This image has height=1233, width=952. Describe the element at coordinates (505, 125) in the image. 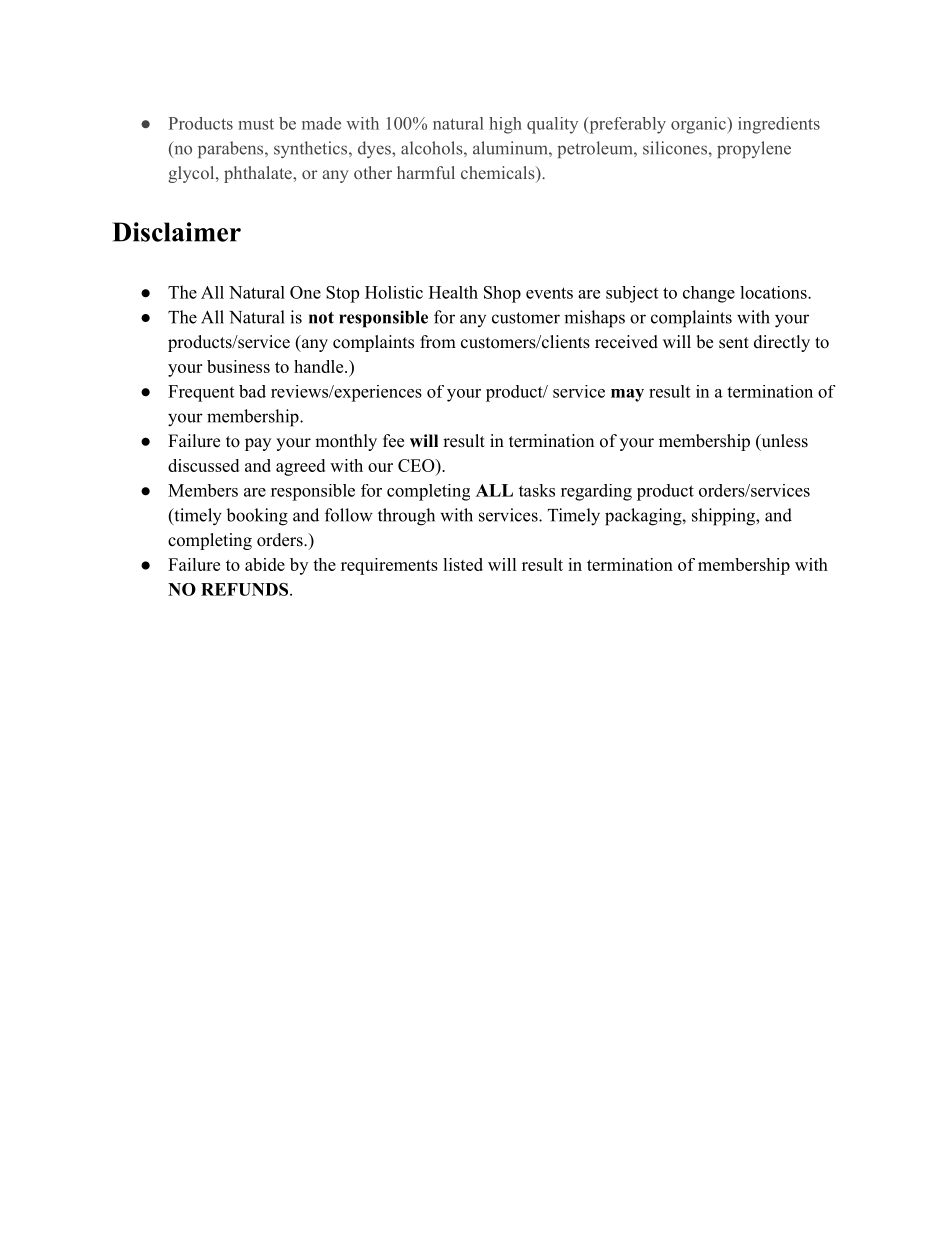

I see `high` at that location.
